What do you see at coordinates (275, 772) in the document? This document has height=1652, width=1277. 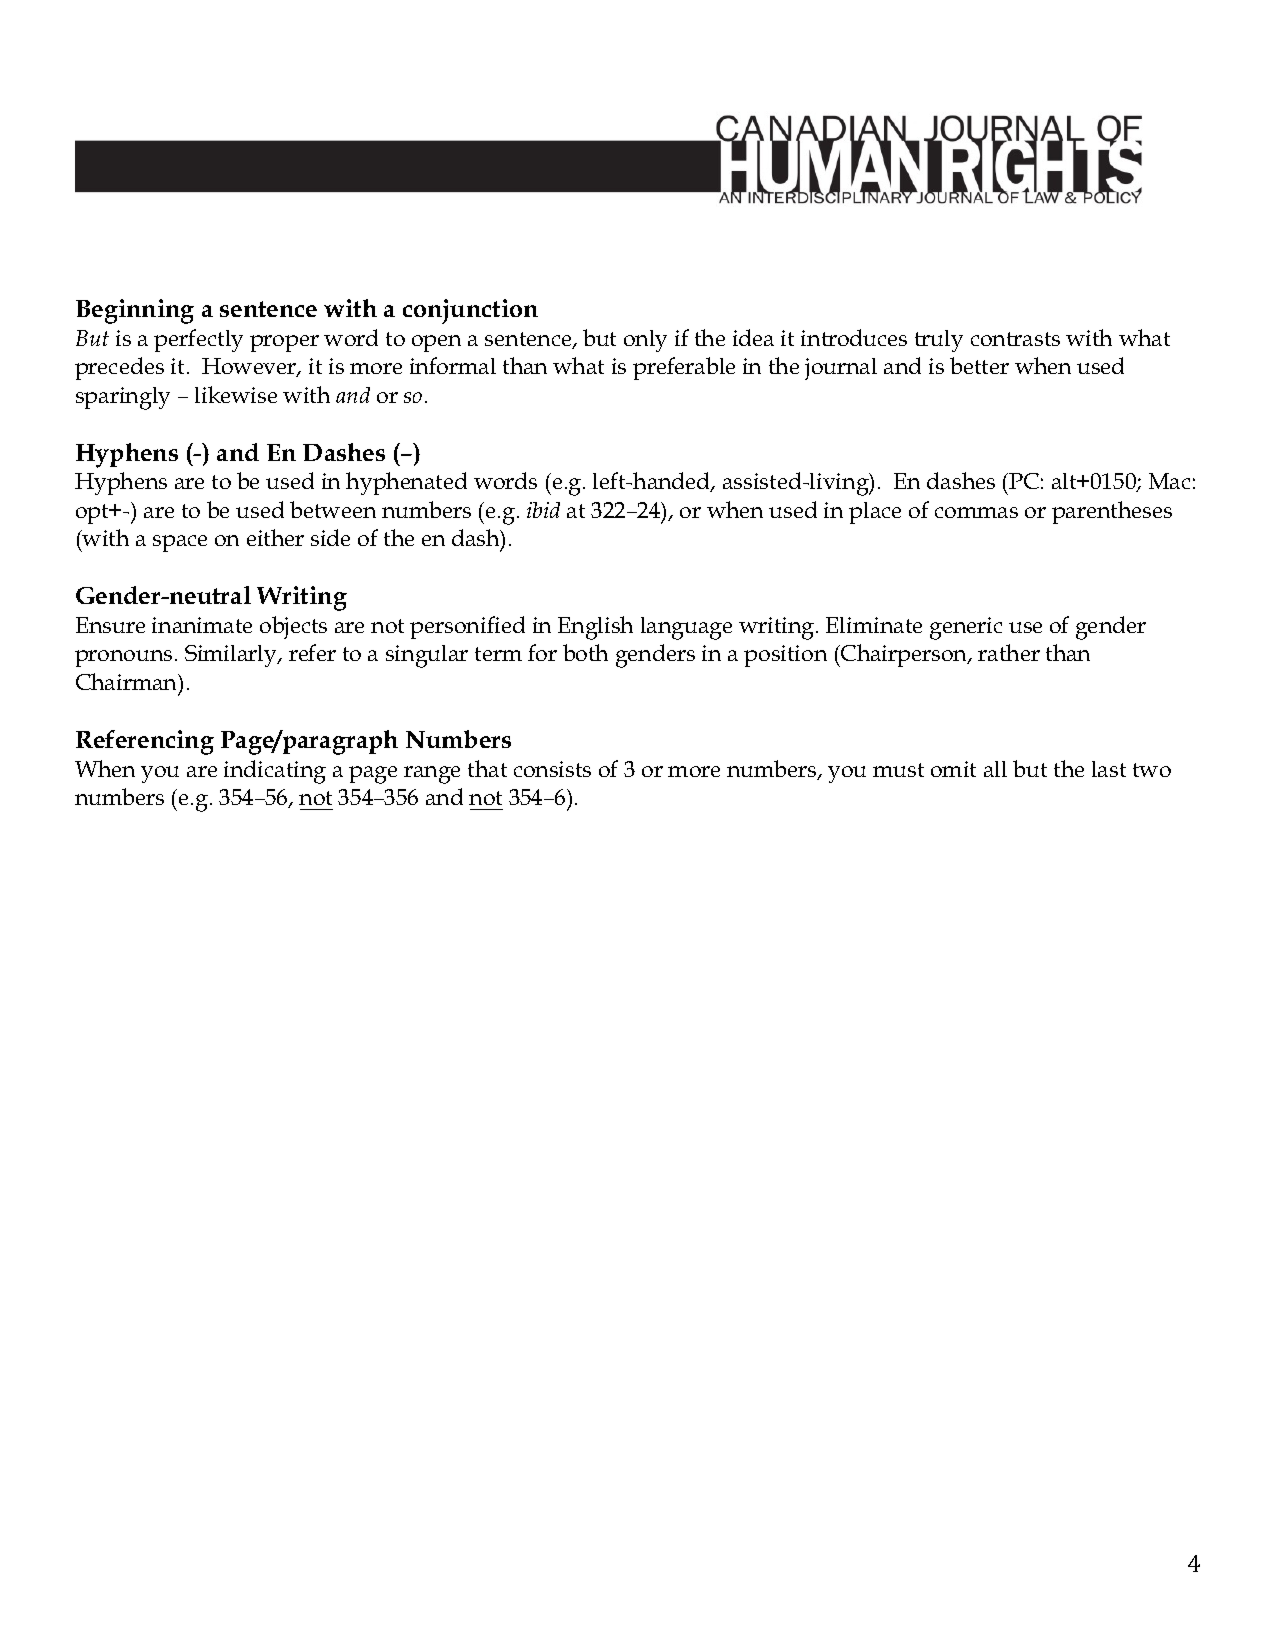 I see `indicating` at bounding box center [275, 772].
